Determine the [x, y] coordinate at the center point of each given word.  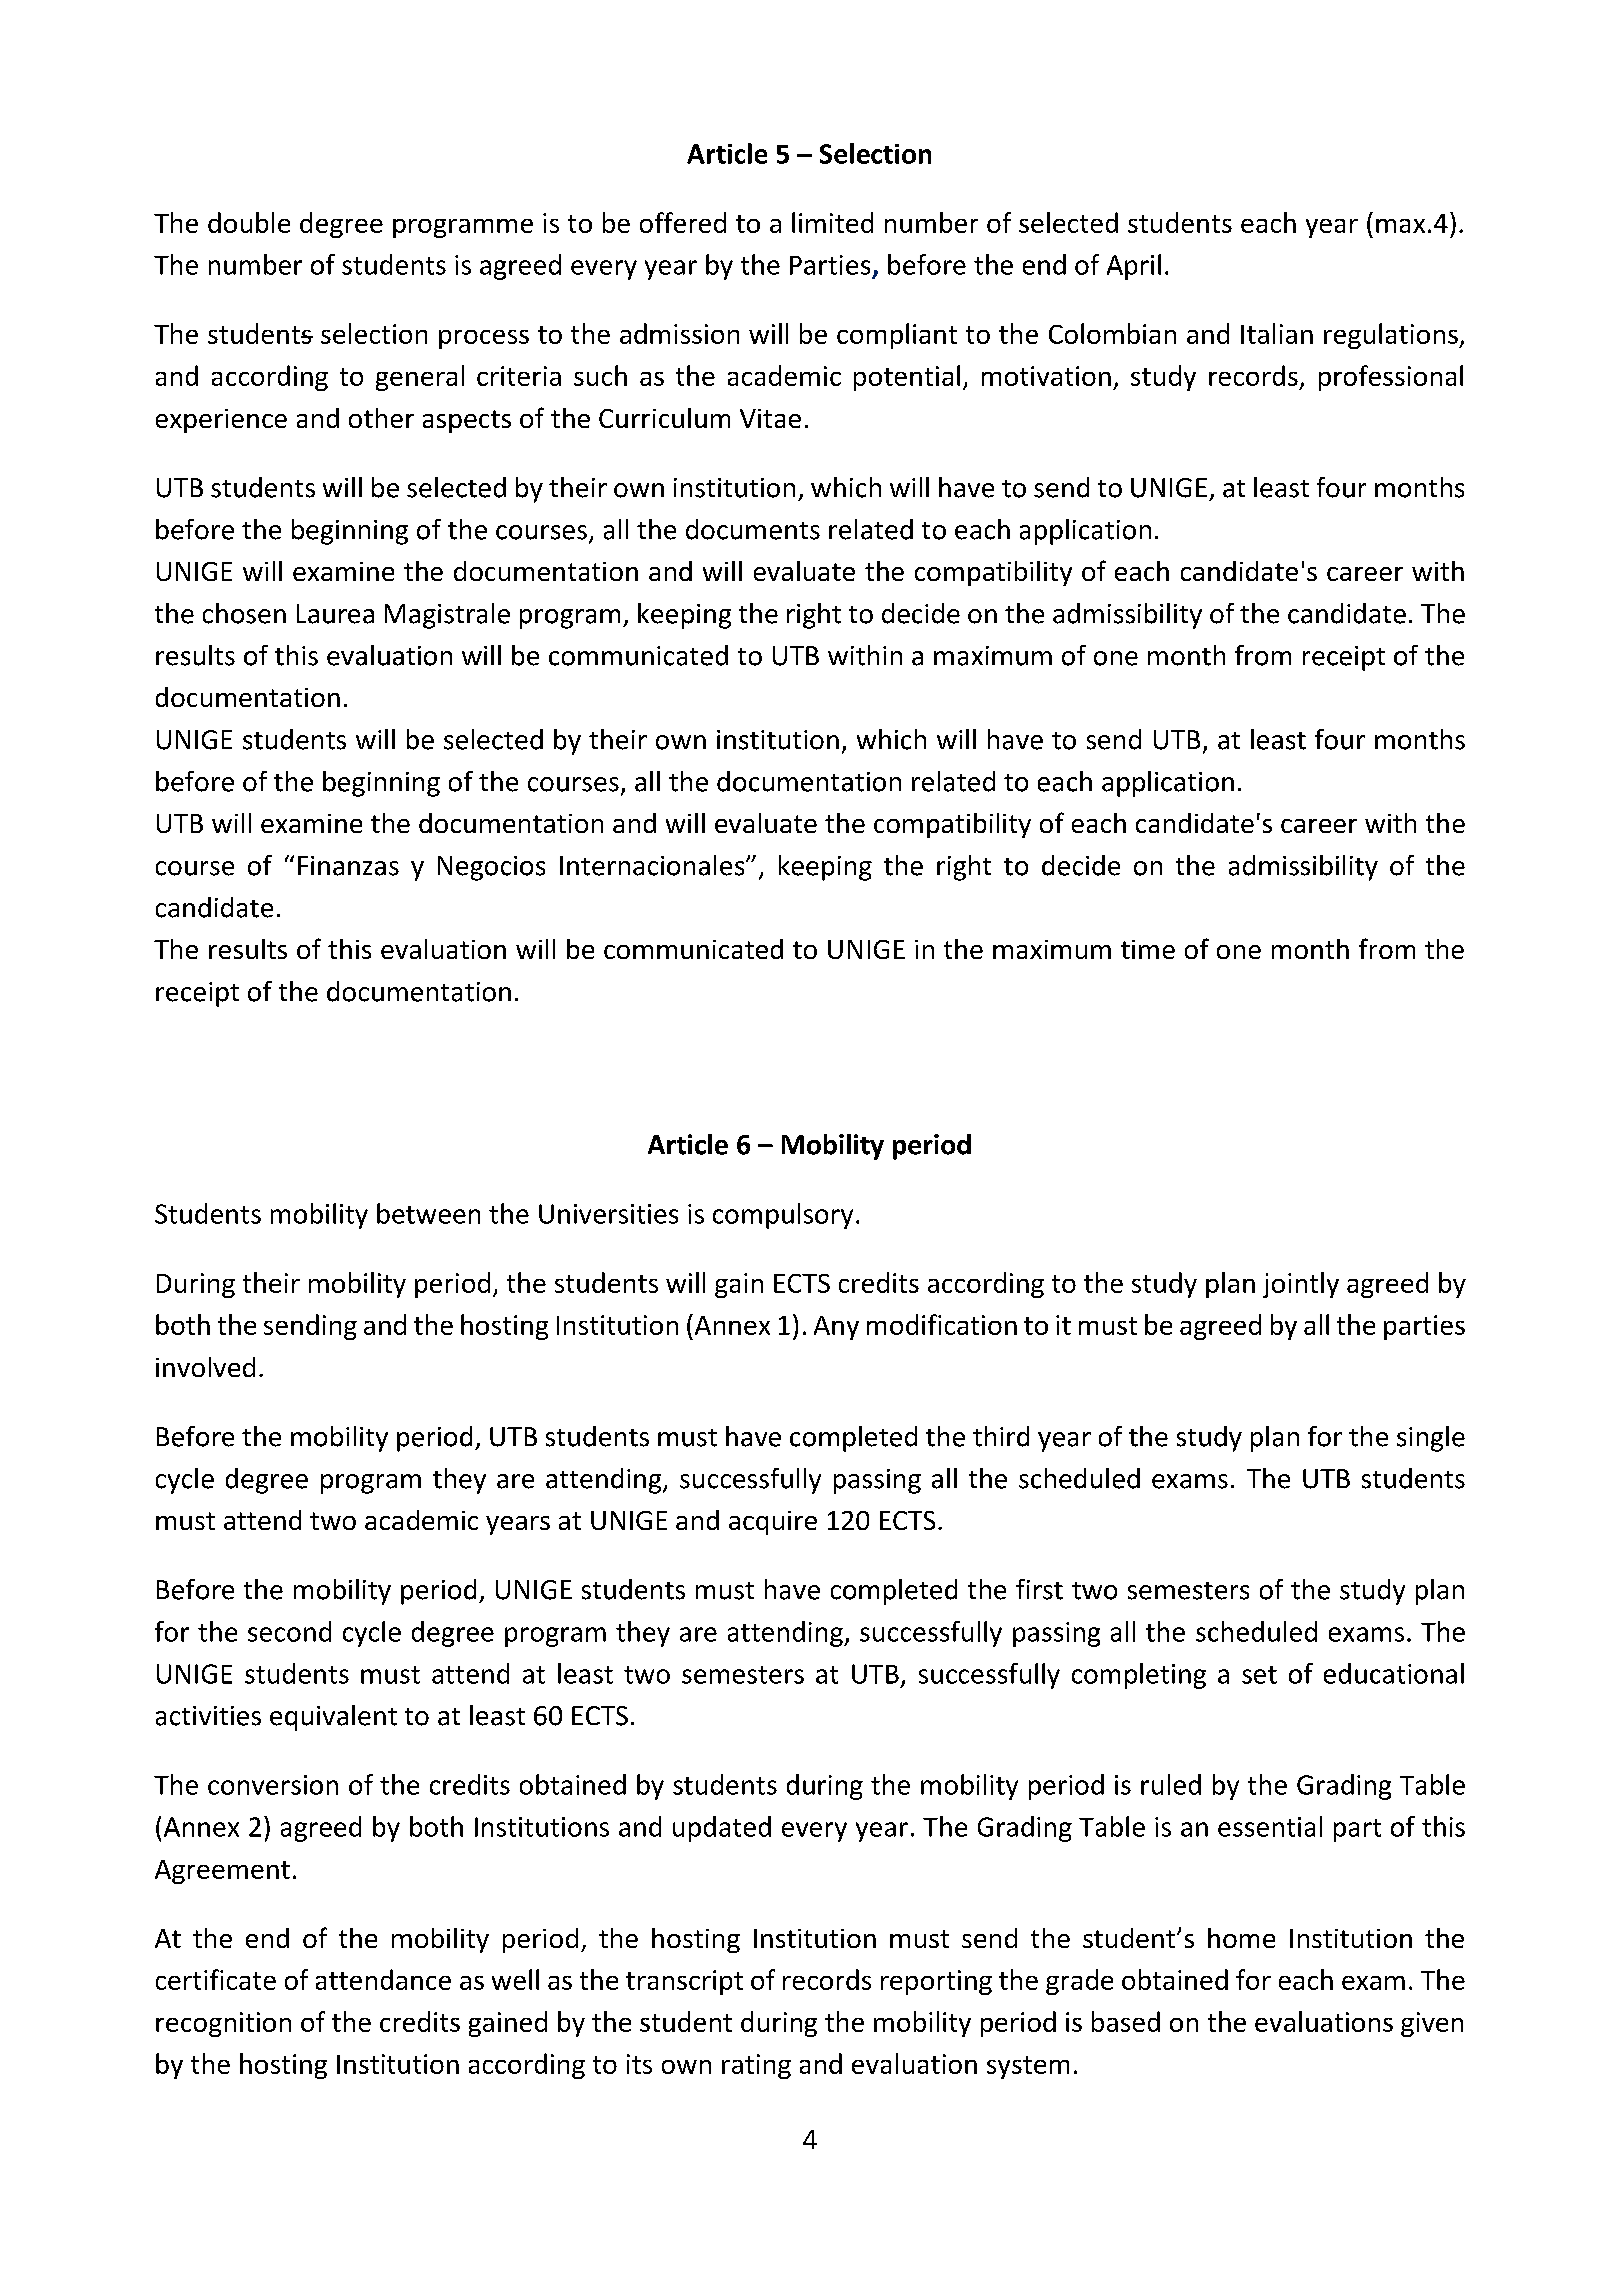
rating [756, 2066]
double [249, 222]
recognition [223, 2024]
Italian [1277, 333]
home [1241, 1938]
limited [832, 222]
